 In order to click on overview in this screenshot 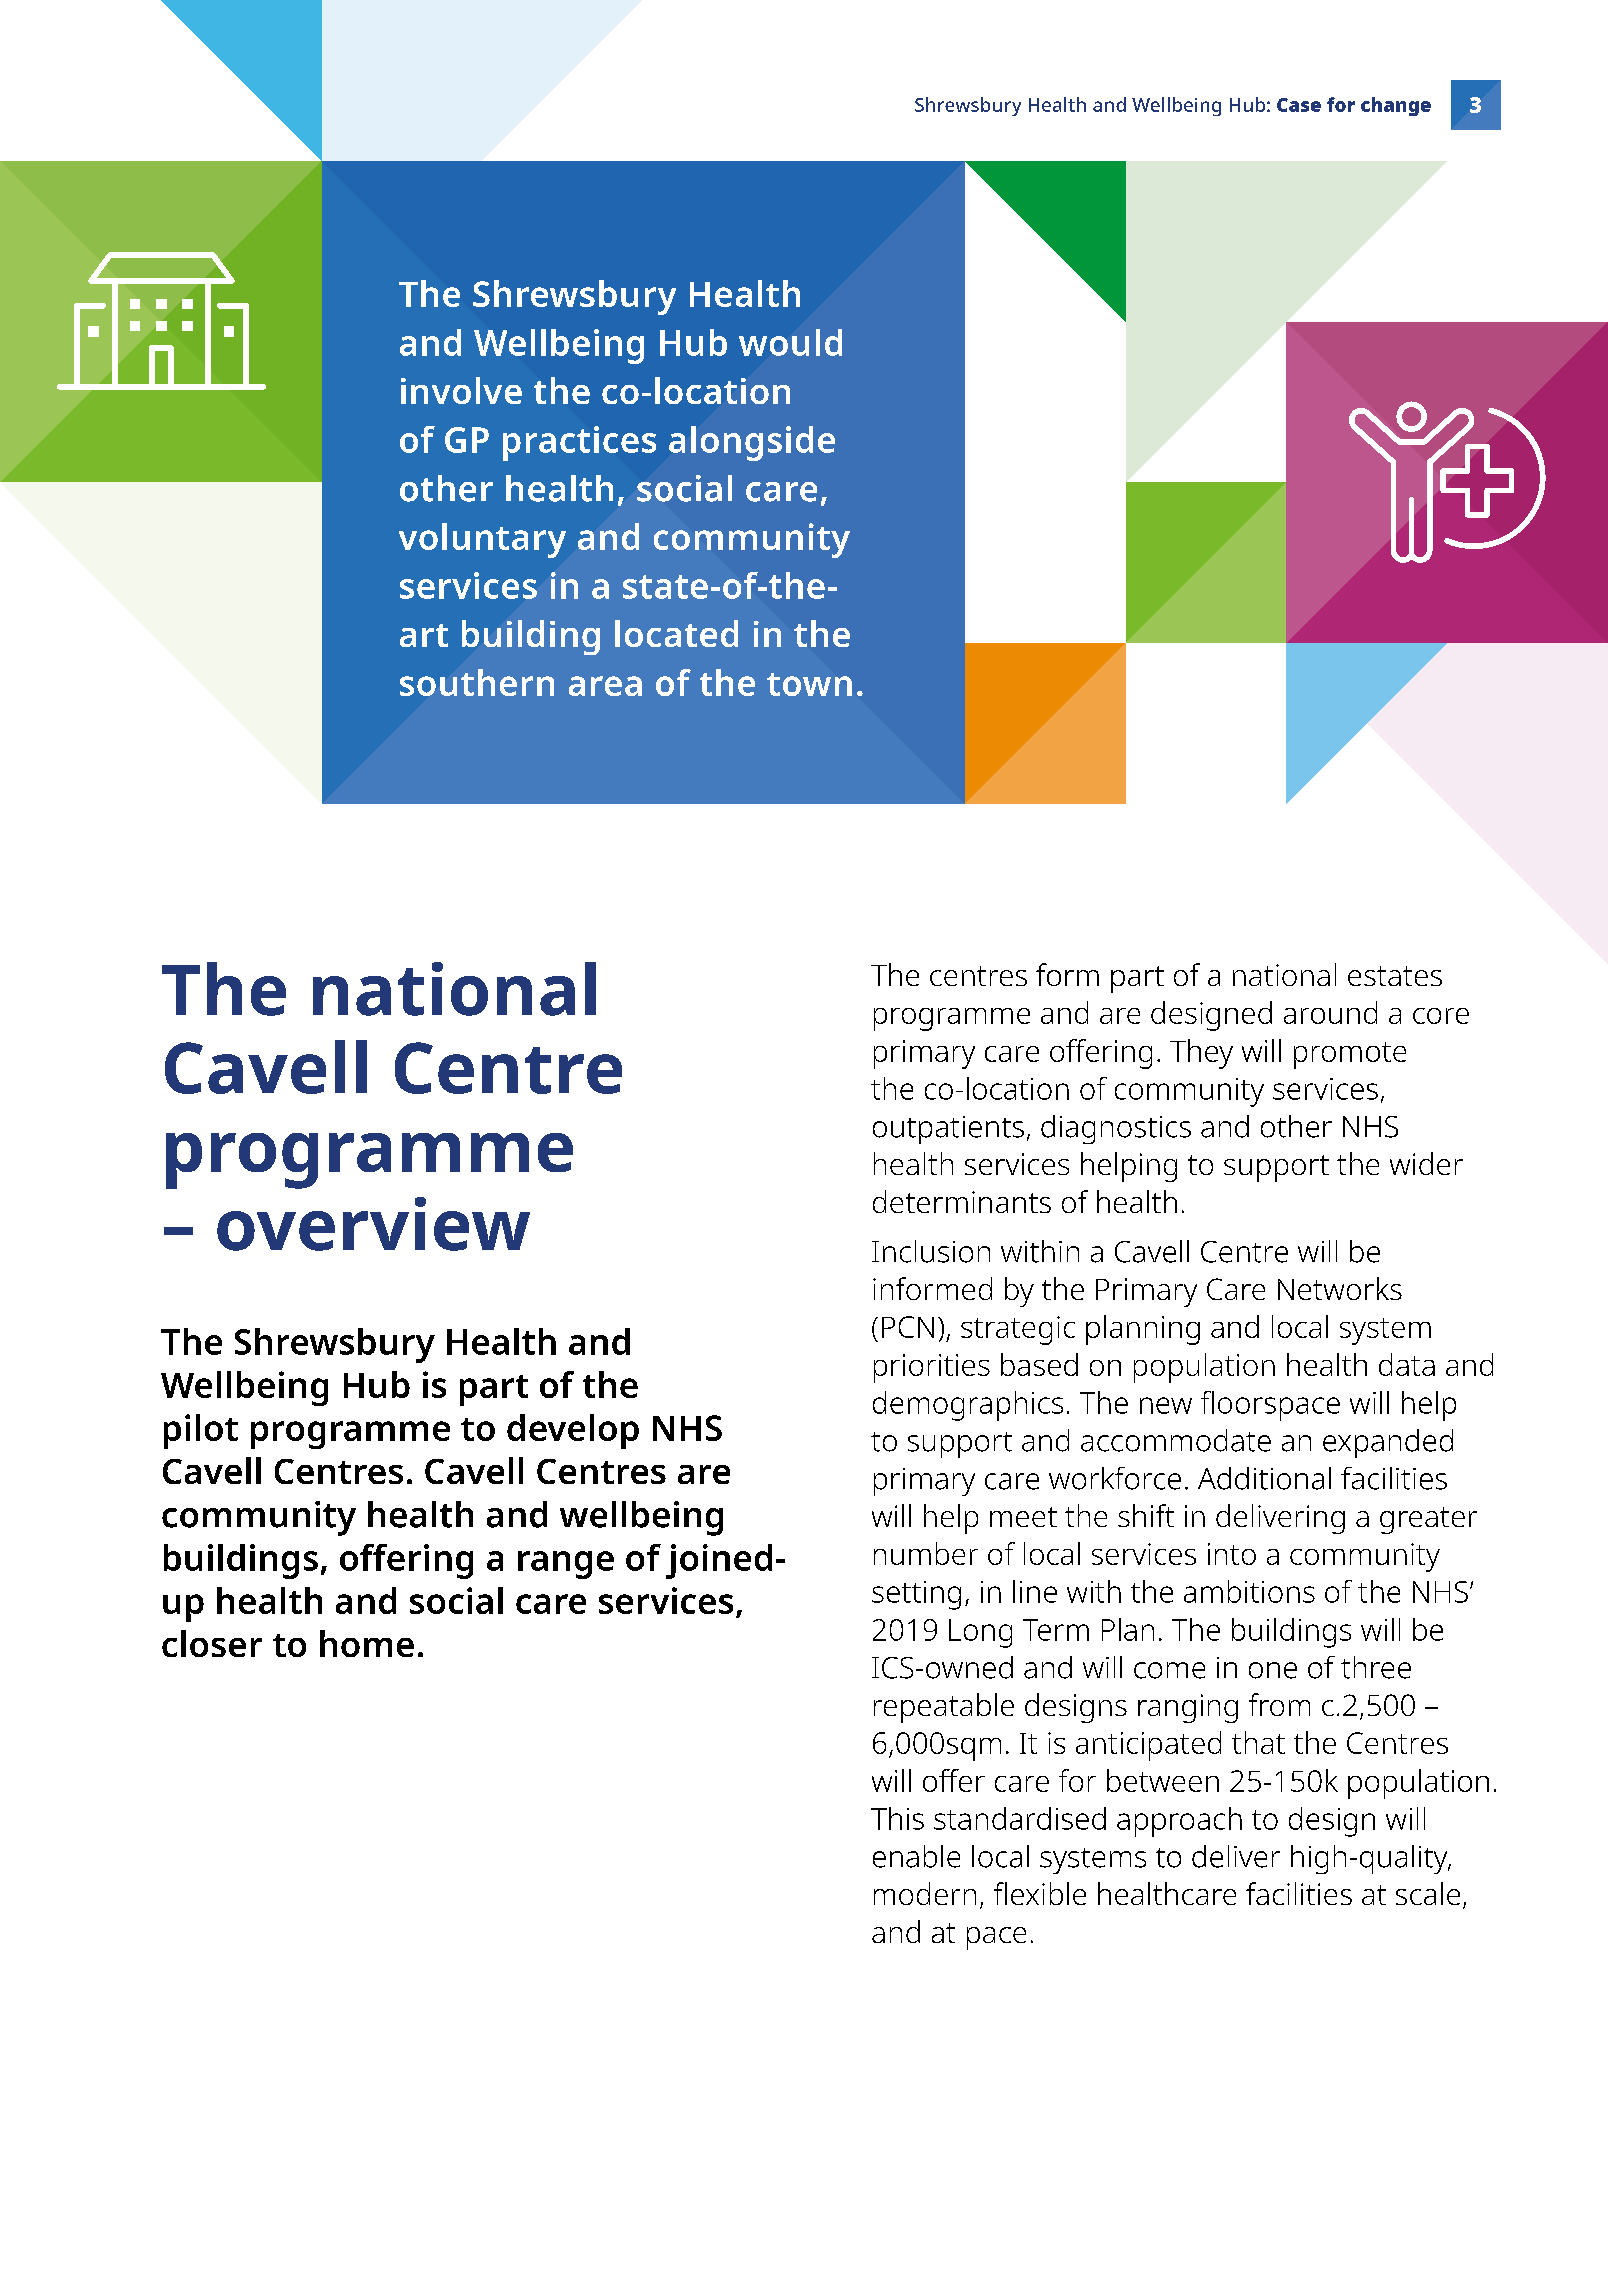, I will do `click(373, 1224)`.
